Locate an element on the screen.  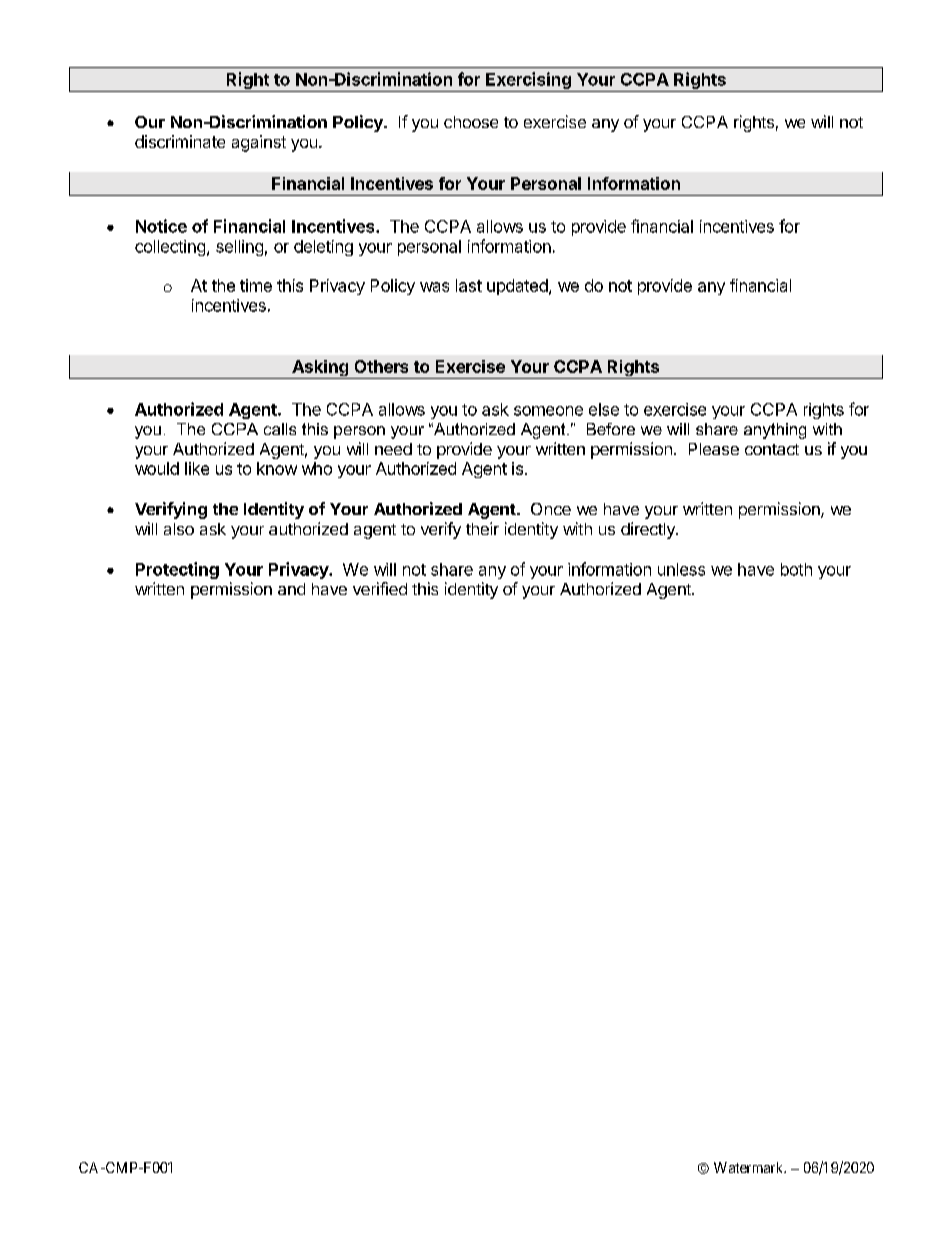
anything is located at coordinates (775, 431).
